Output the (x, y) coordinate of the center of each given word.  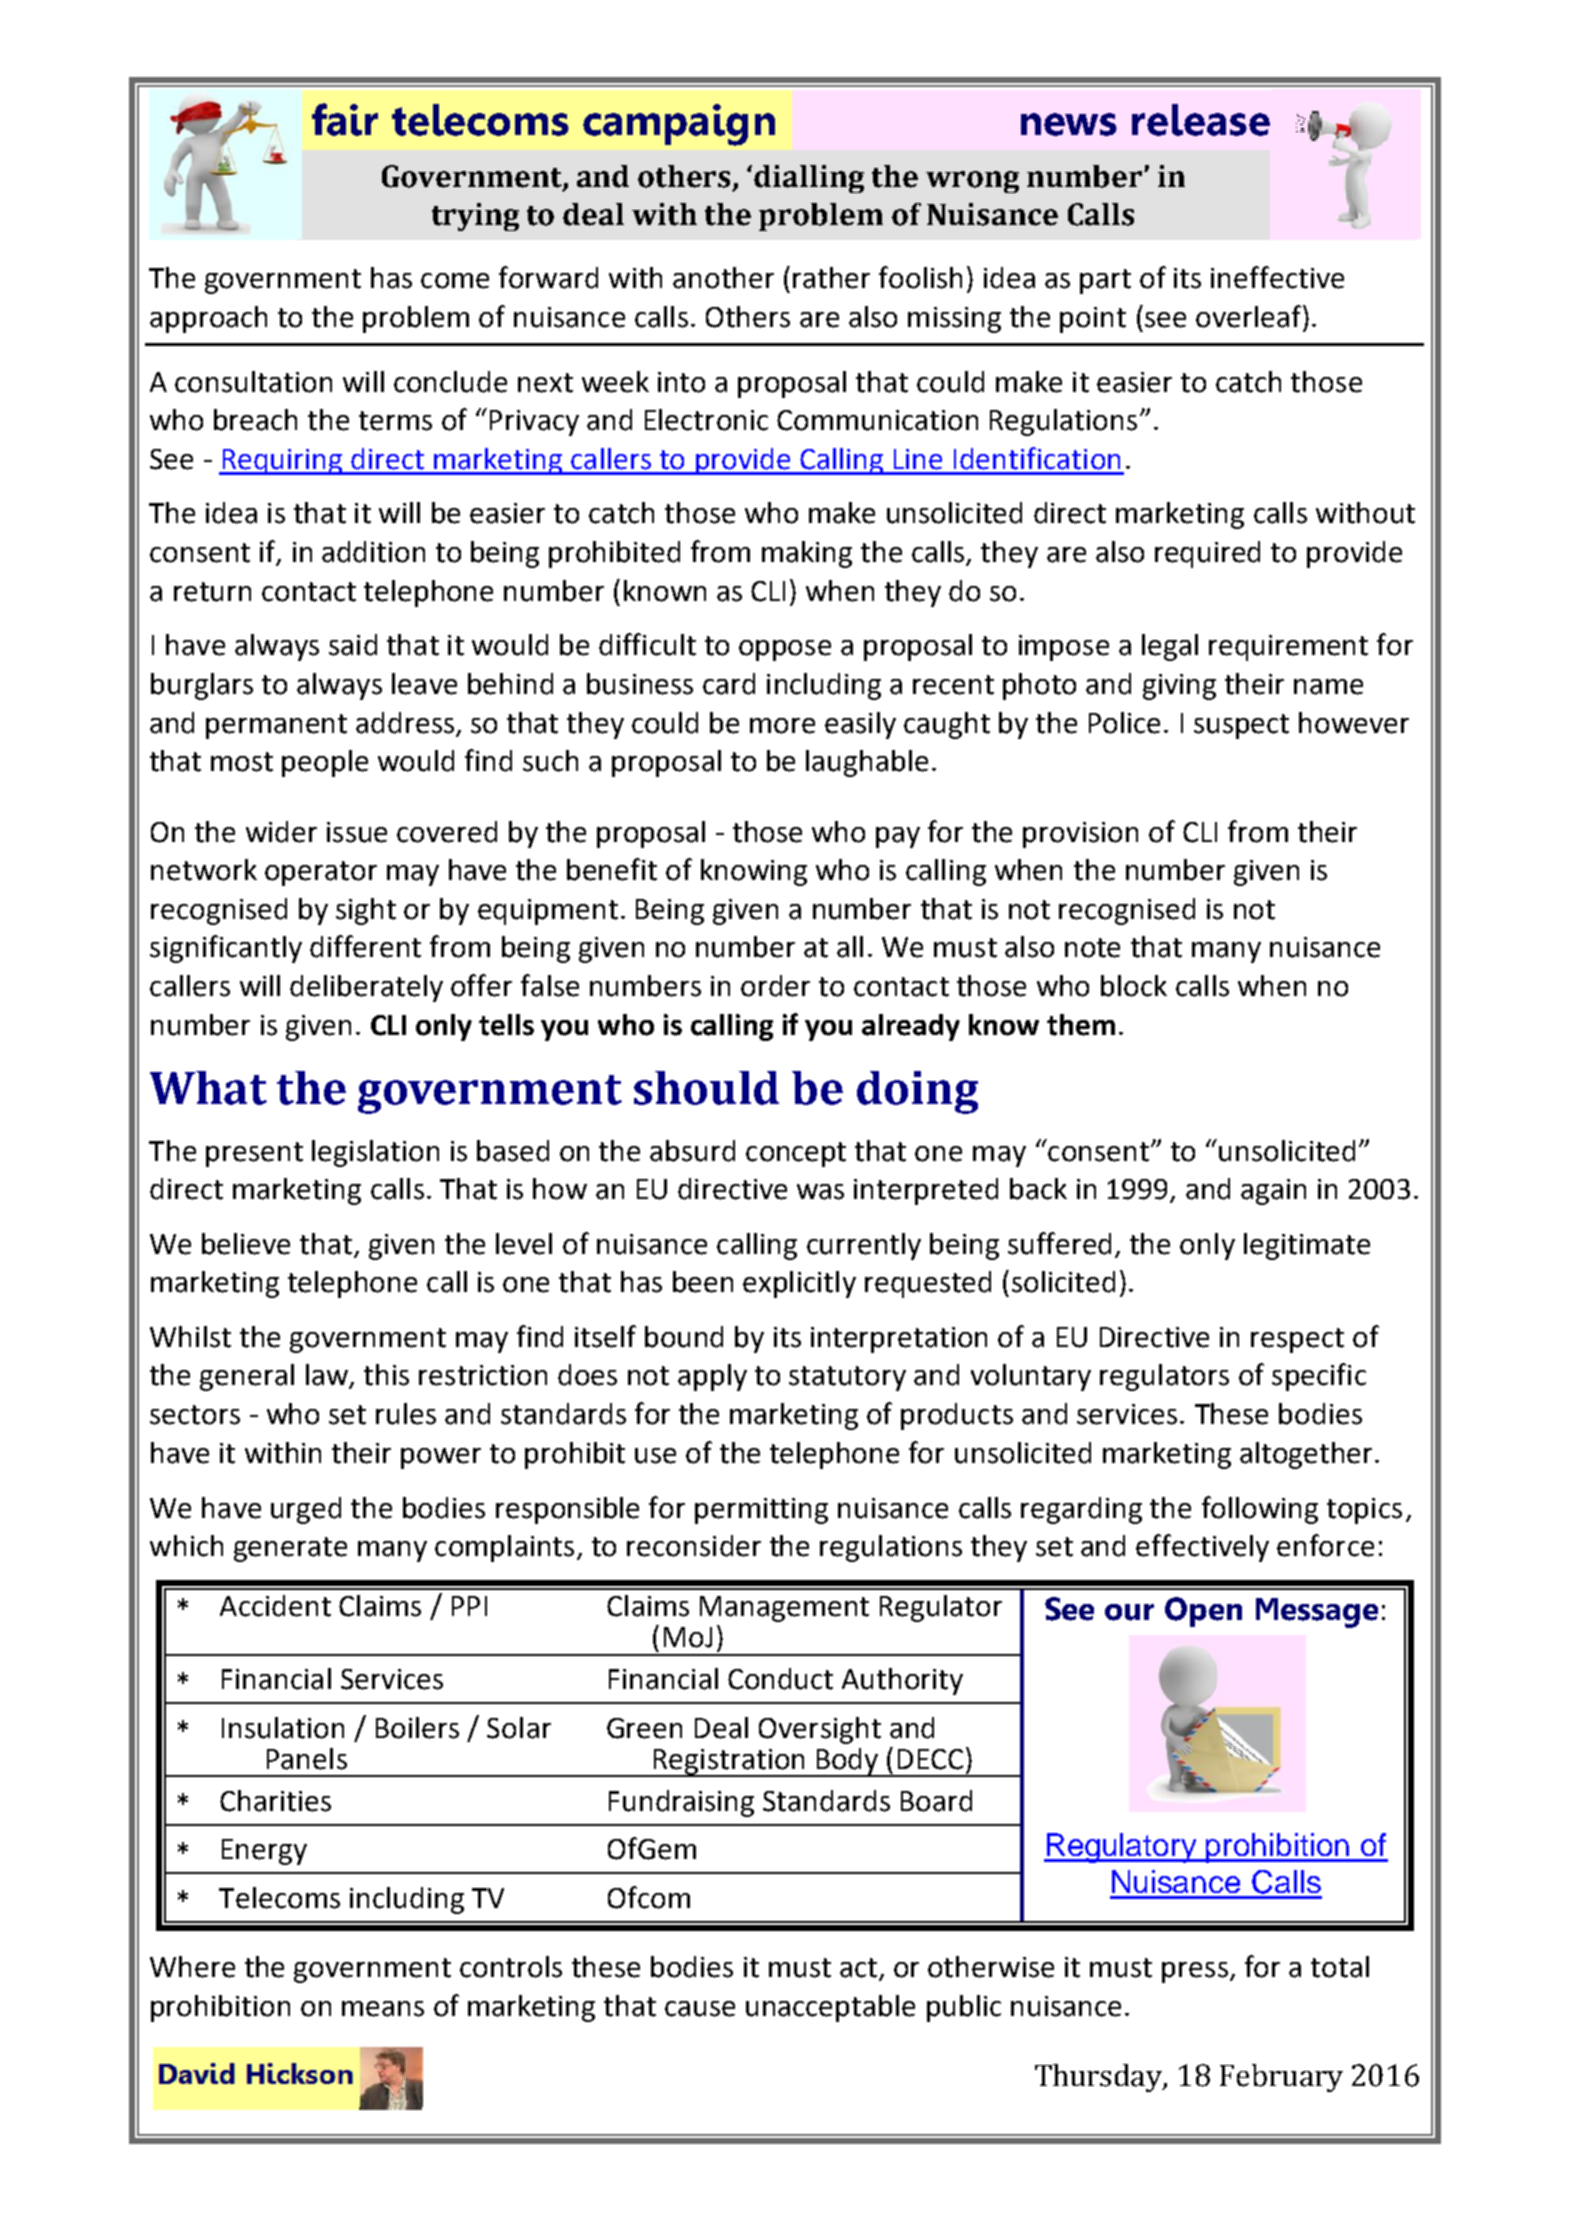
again (1273, 1192)
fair (345, 119)
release (1201, 120)
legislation (375, 1153)
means (383, 2009)
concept (796, 1154)
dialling (809, 179)
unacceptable (830, 2008)
